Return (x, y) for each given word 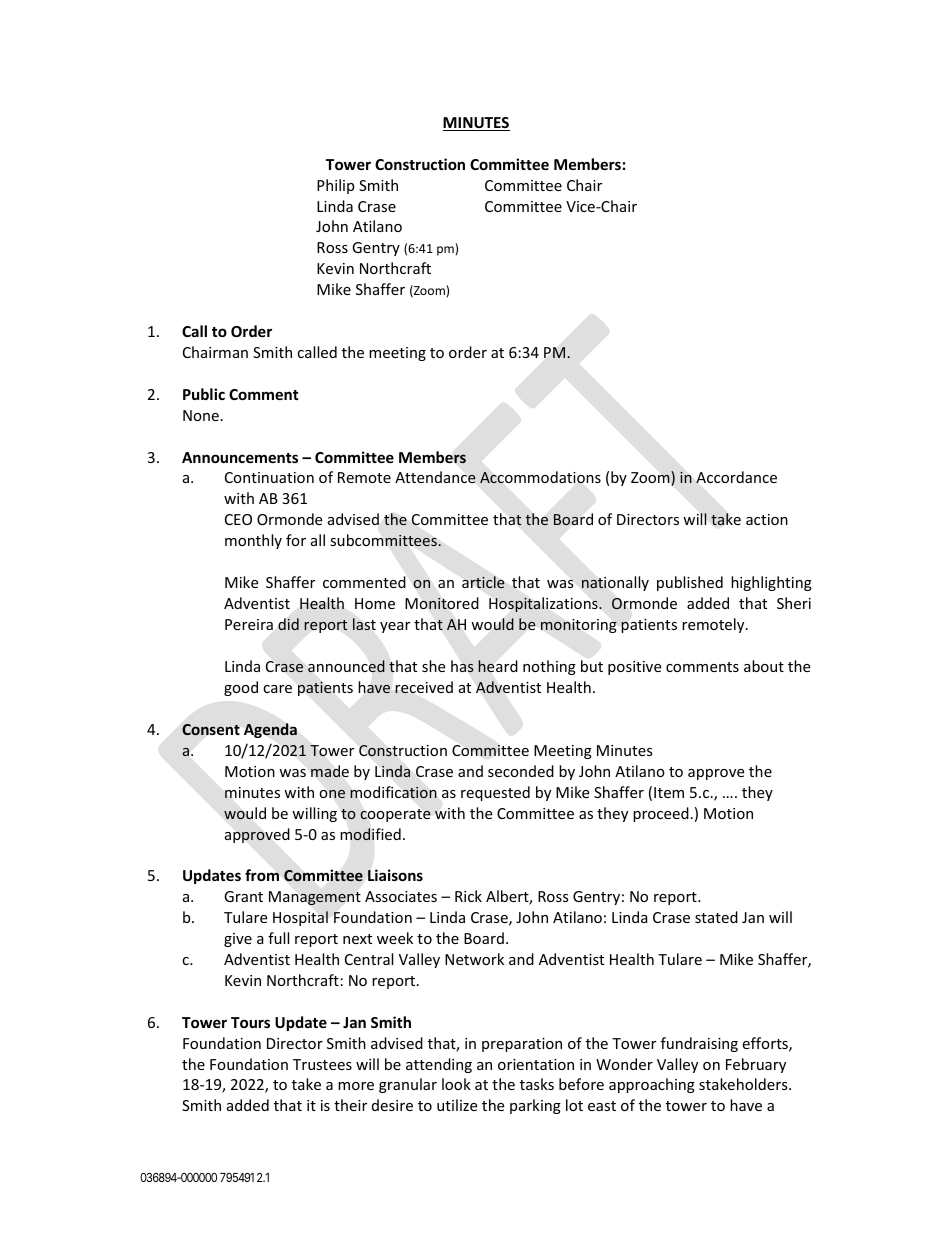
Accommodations (540, 477)
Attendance (435, 477)
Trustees (322, 1064)
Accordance (736, 477)
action (767, 519)
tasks (537, 1084)
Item (669, 792)
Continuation (269, 477)
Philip (335, 186)
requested (495, 793)
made (330, 771)
